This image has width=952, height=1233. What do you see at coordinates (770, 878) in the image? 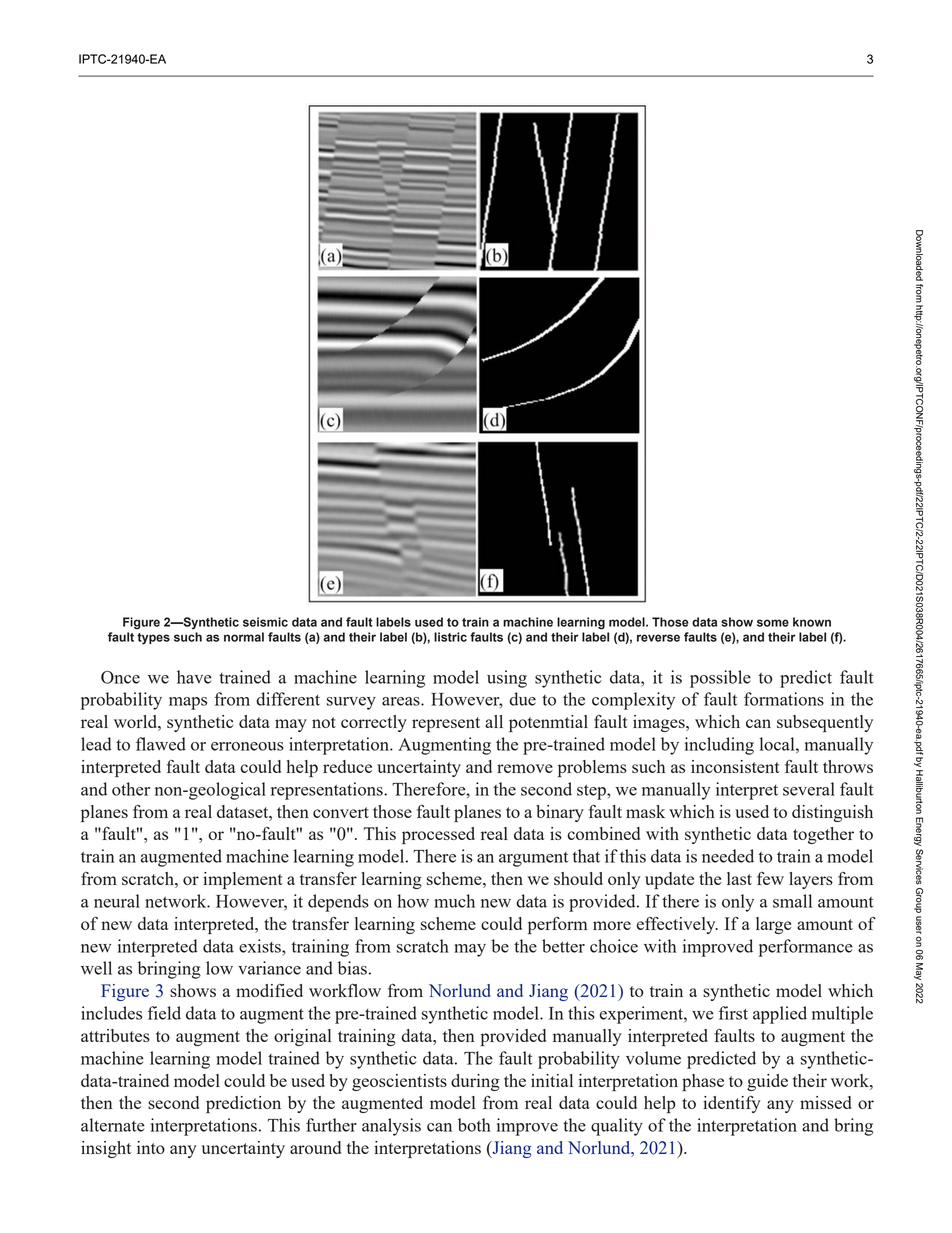
I see `few` at bounding box center [770, 878].
